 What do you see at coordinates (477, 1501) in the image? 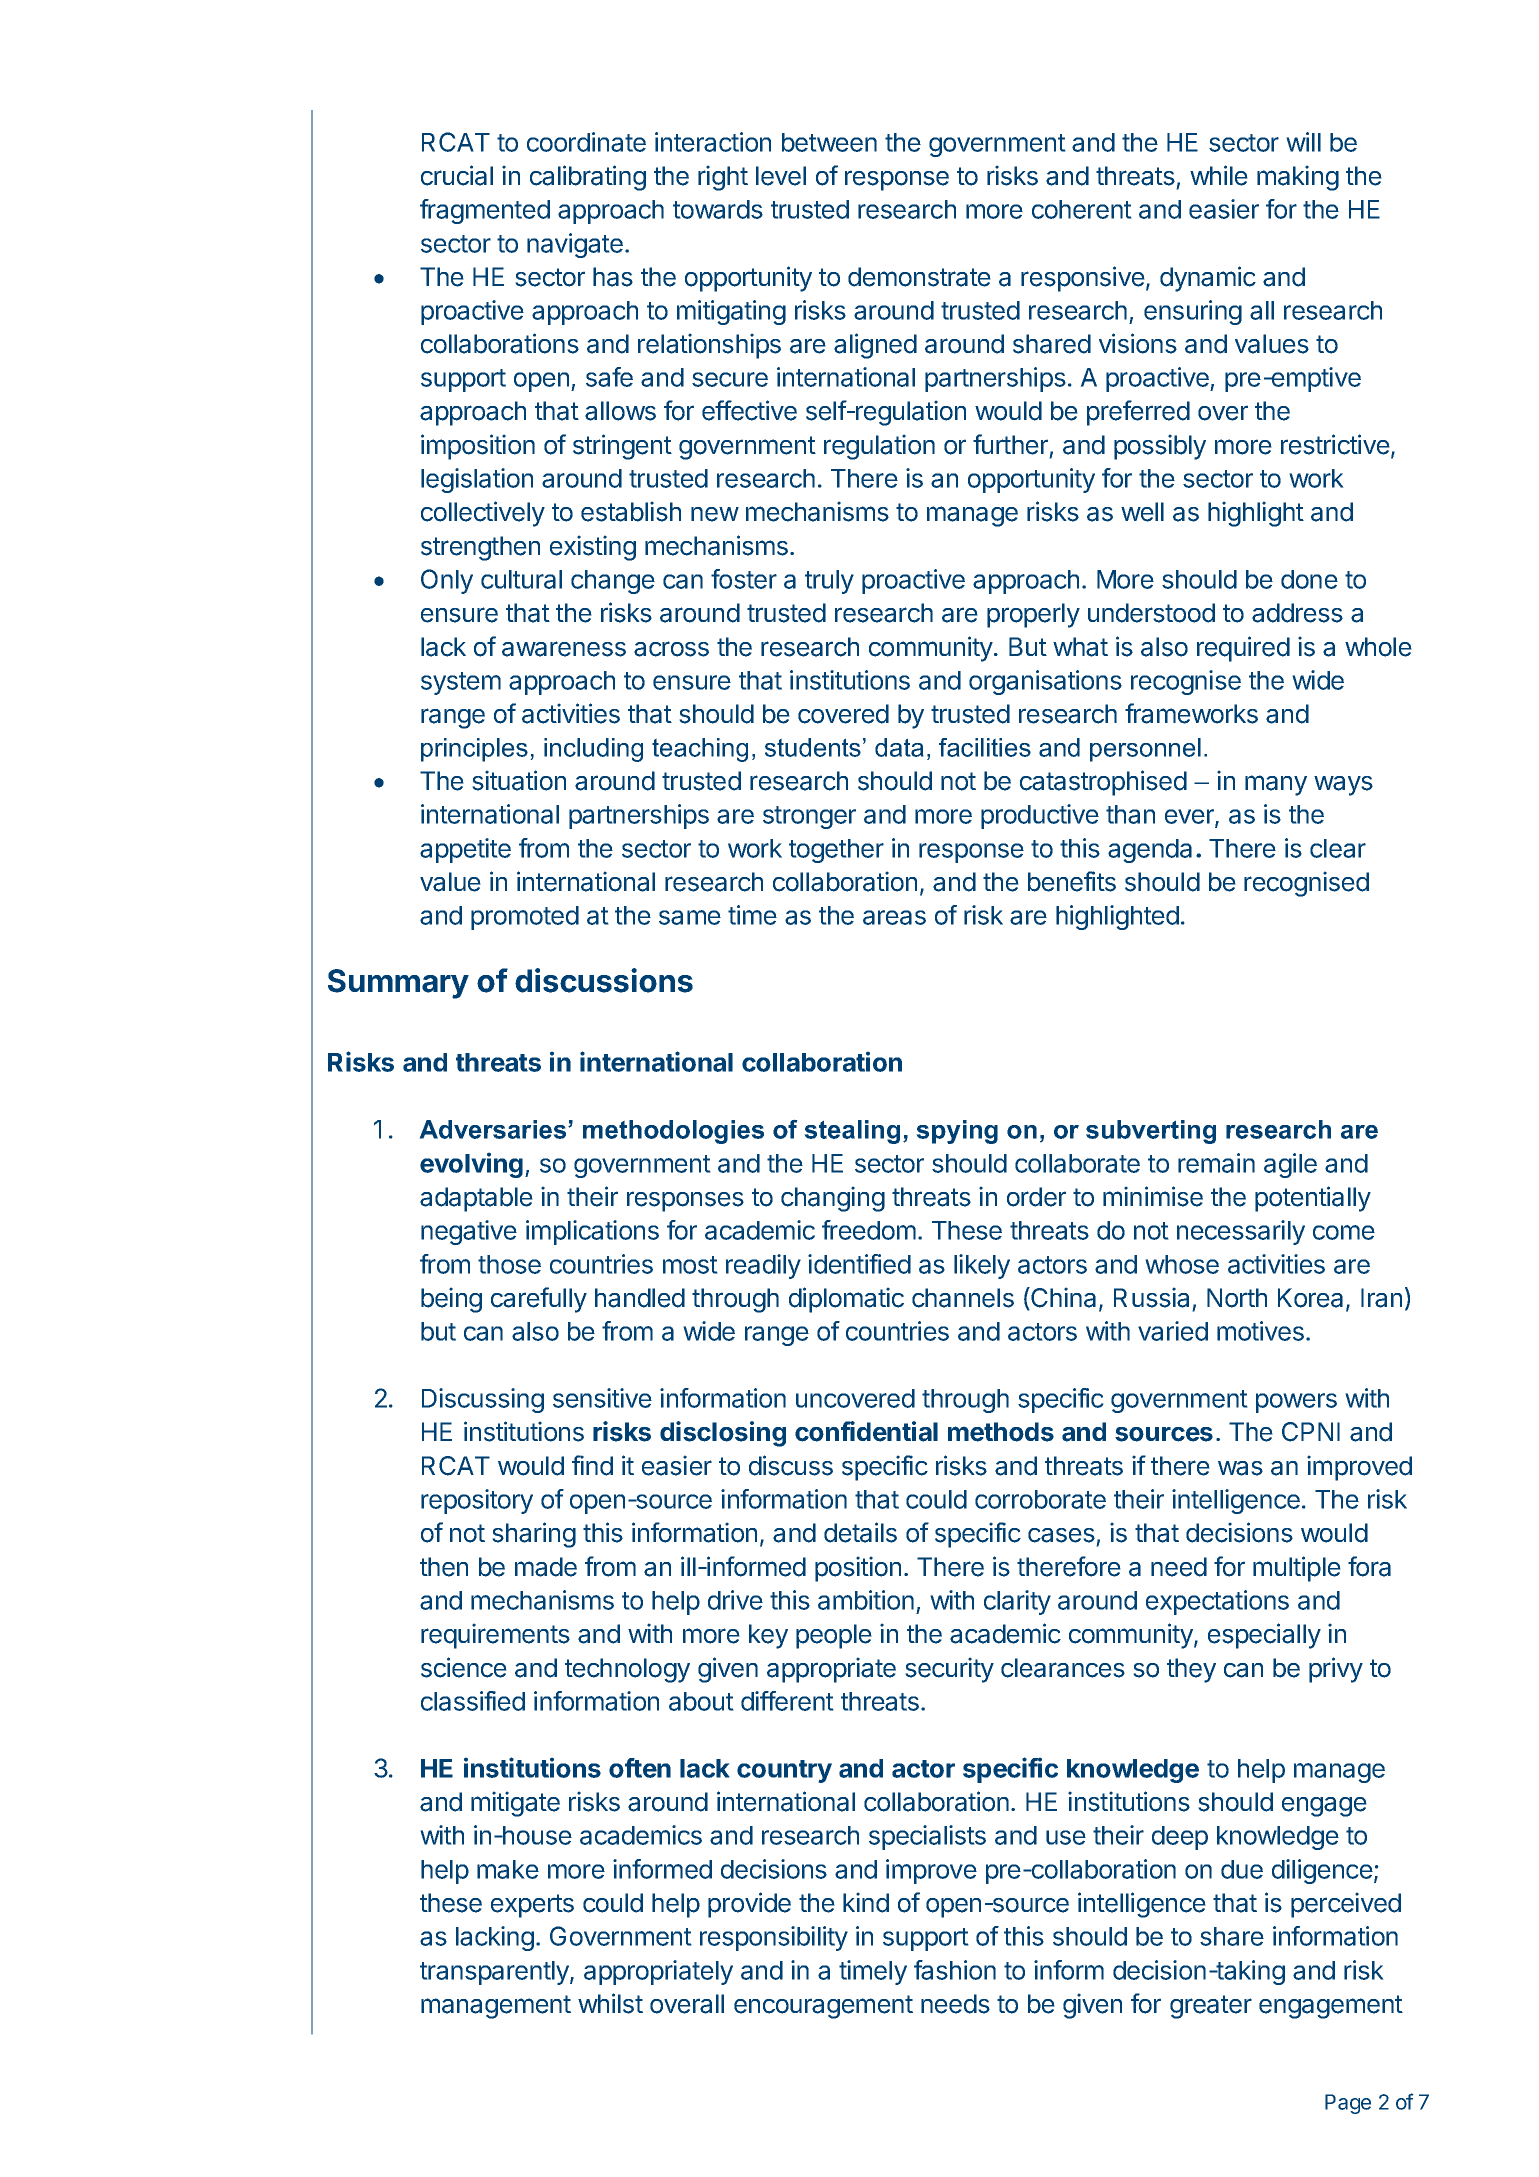
I see `repository` at bounding box center [477, 1501].
